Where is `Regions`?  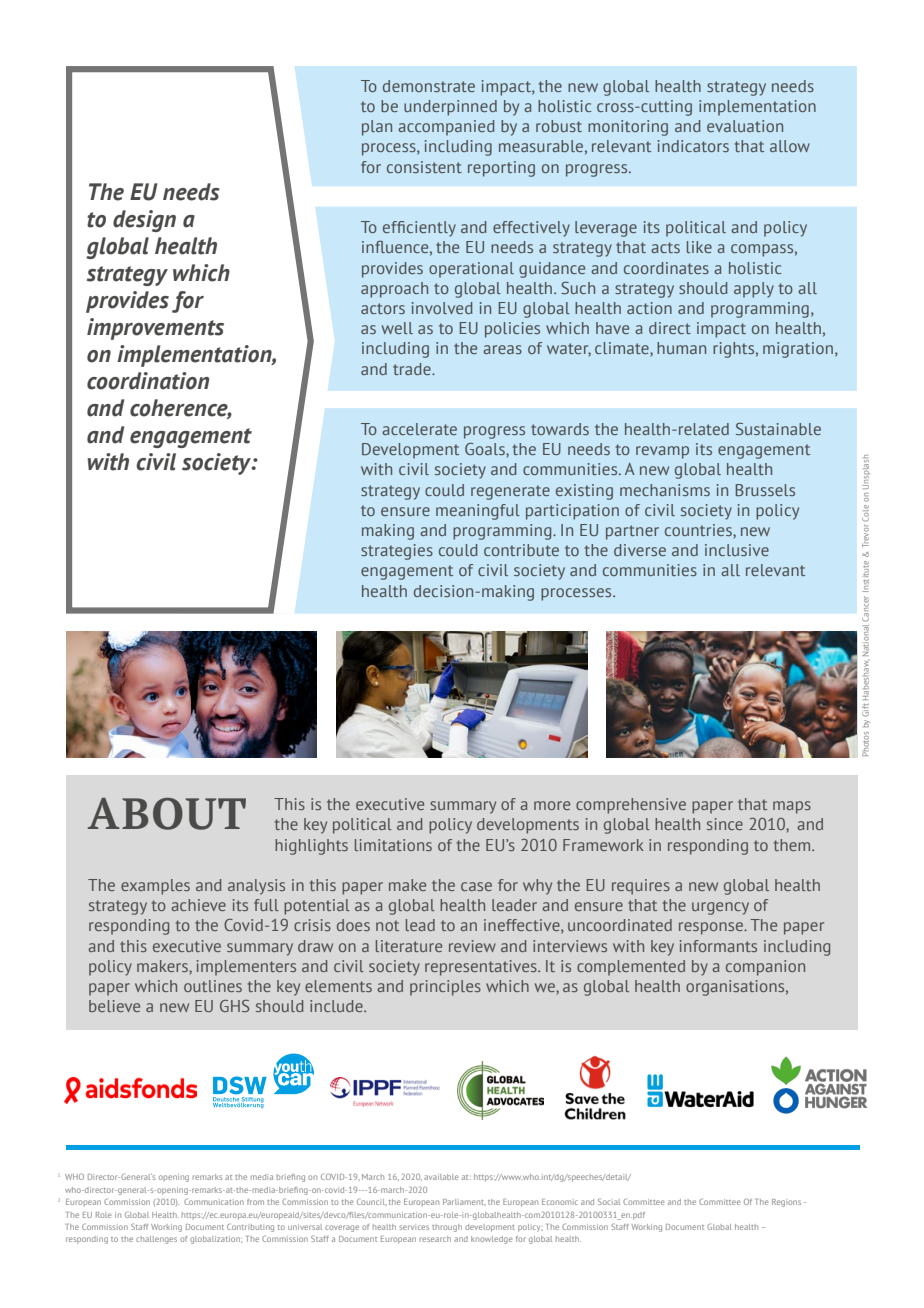
Regions is located at coordinates (786, 1203).
